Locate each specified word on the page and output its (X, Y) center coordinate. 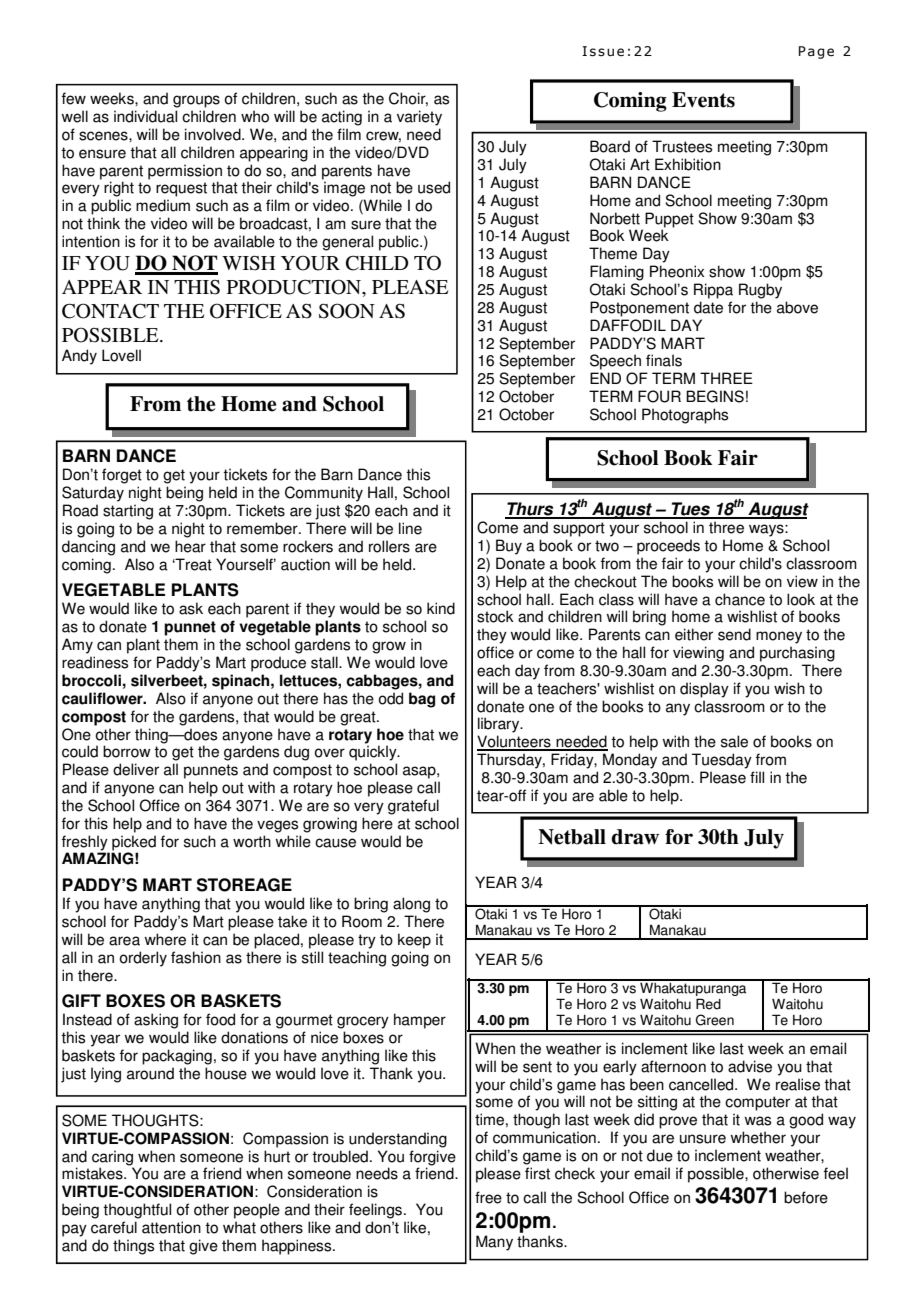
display (704, 690)
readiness (95, 662)
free (488, 1197)
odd (390, 698)
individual (145, 116)
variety (419, 118)
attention (171, 1227)
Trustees (682, 146)
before (806, 1197)
